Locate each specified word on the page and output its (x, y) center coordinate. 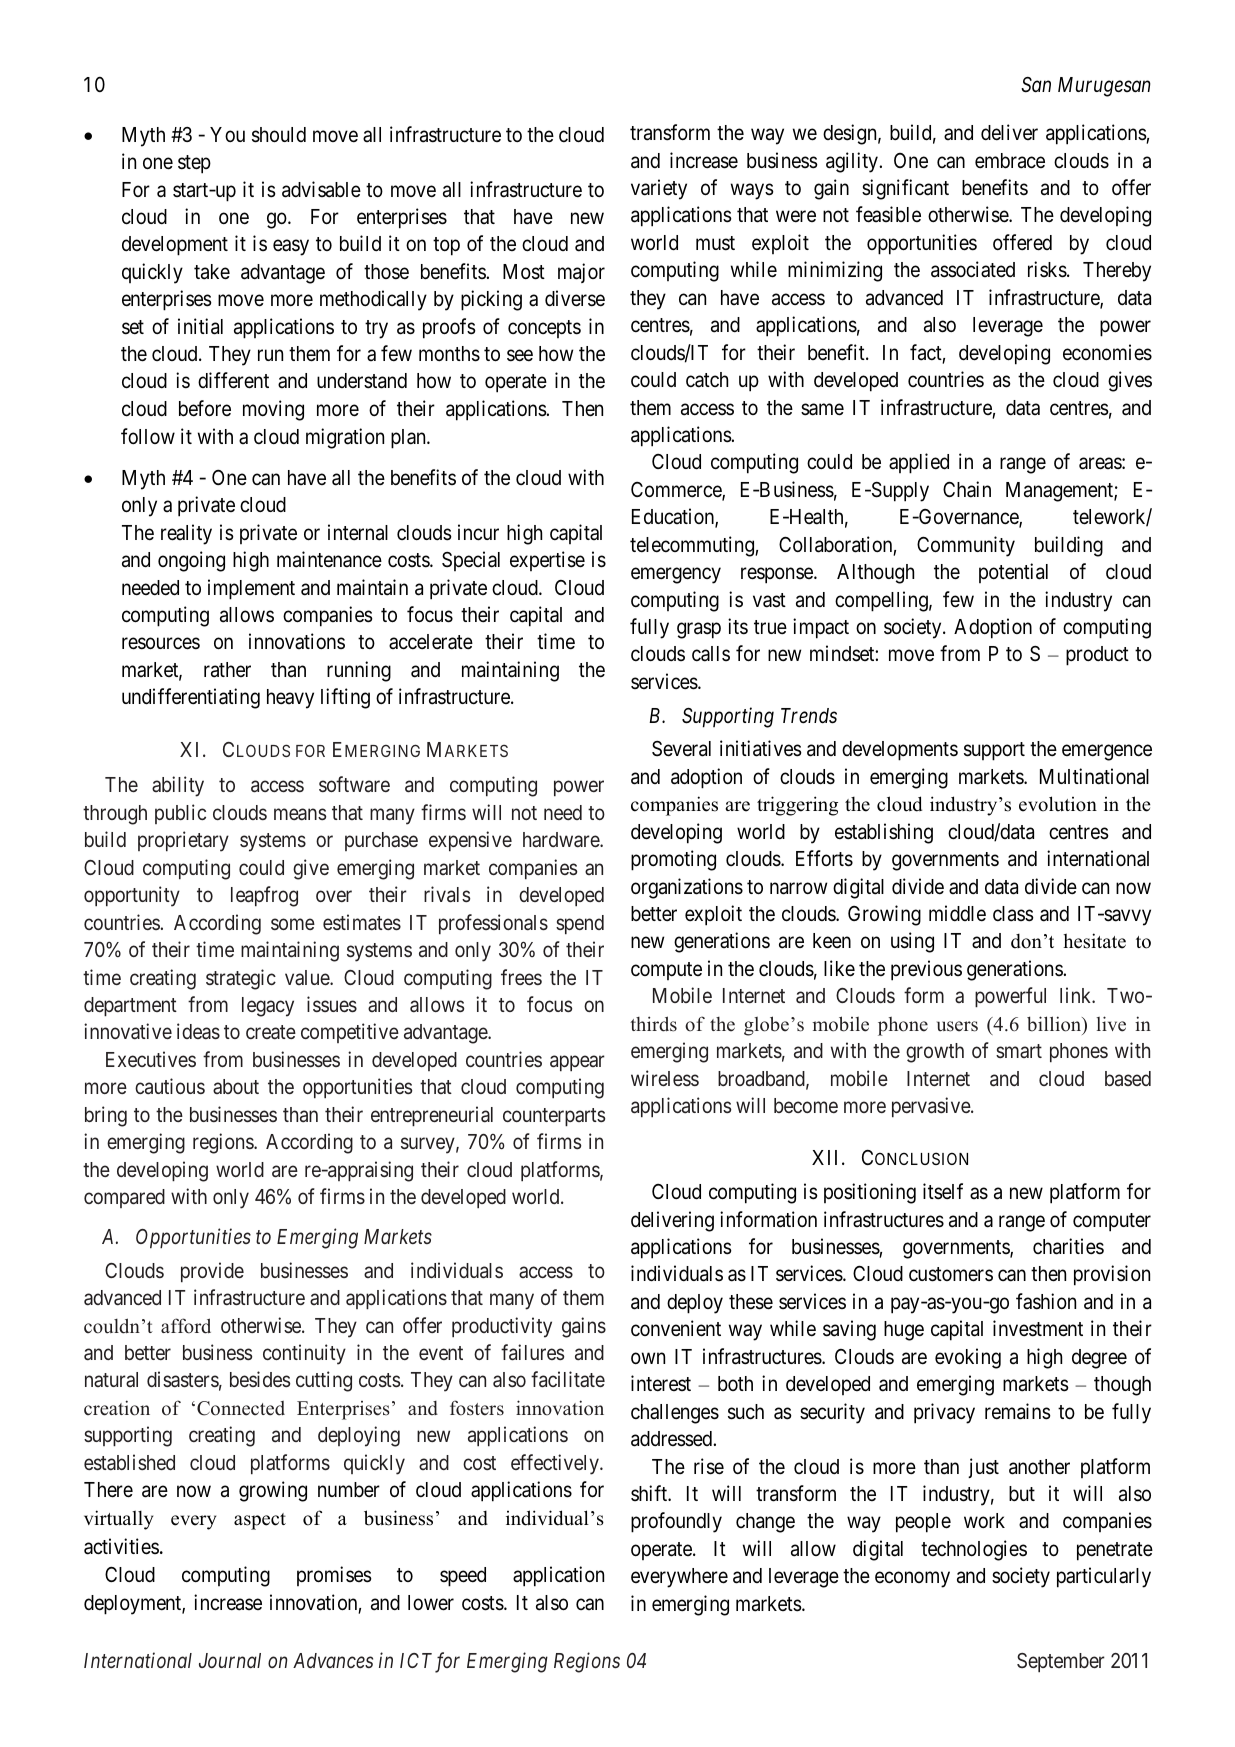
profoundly (676, 1522)
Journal (230, 1660)
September (1061, 1663)
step (194, 164)
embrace (1010, 161)
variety (659, 189)
